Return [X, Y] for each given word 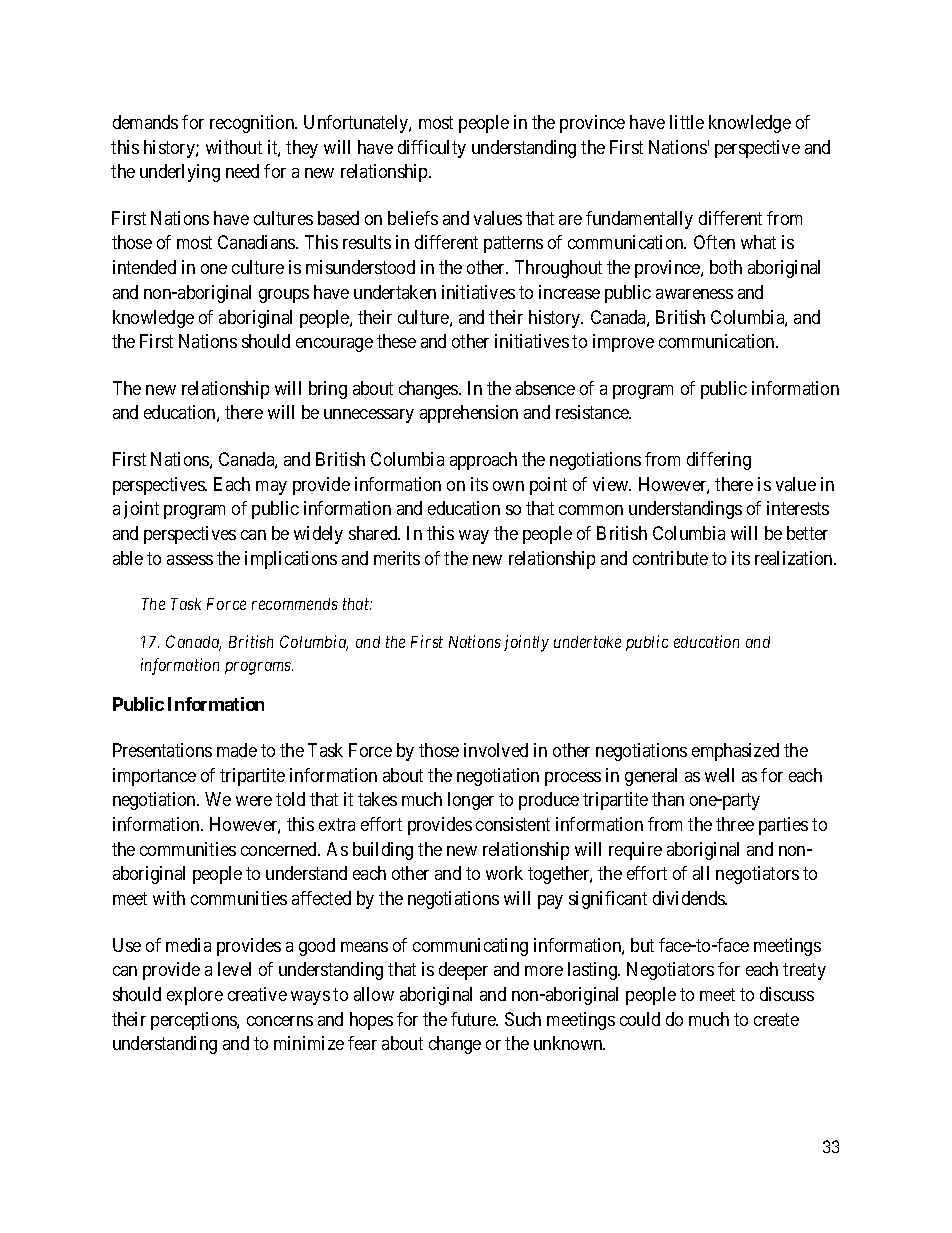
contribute [670, 558]
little [687, 122]
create [776, 1019]
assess [190, 560]
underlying [180, 173]
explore [195, 996]
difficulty [432, 149]
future [474, 1019]
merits [397, 558]
